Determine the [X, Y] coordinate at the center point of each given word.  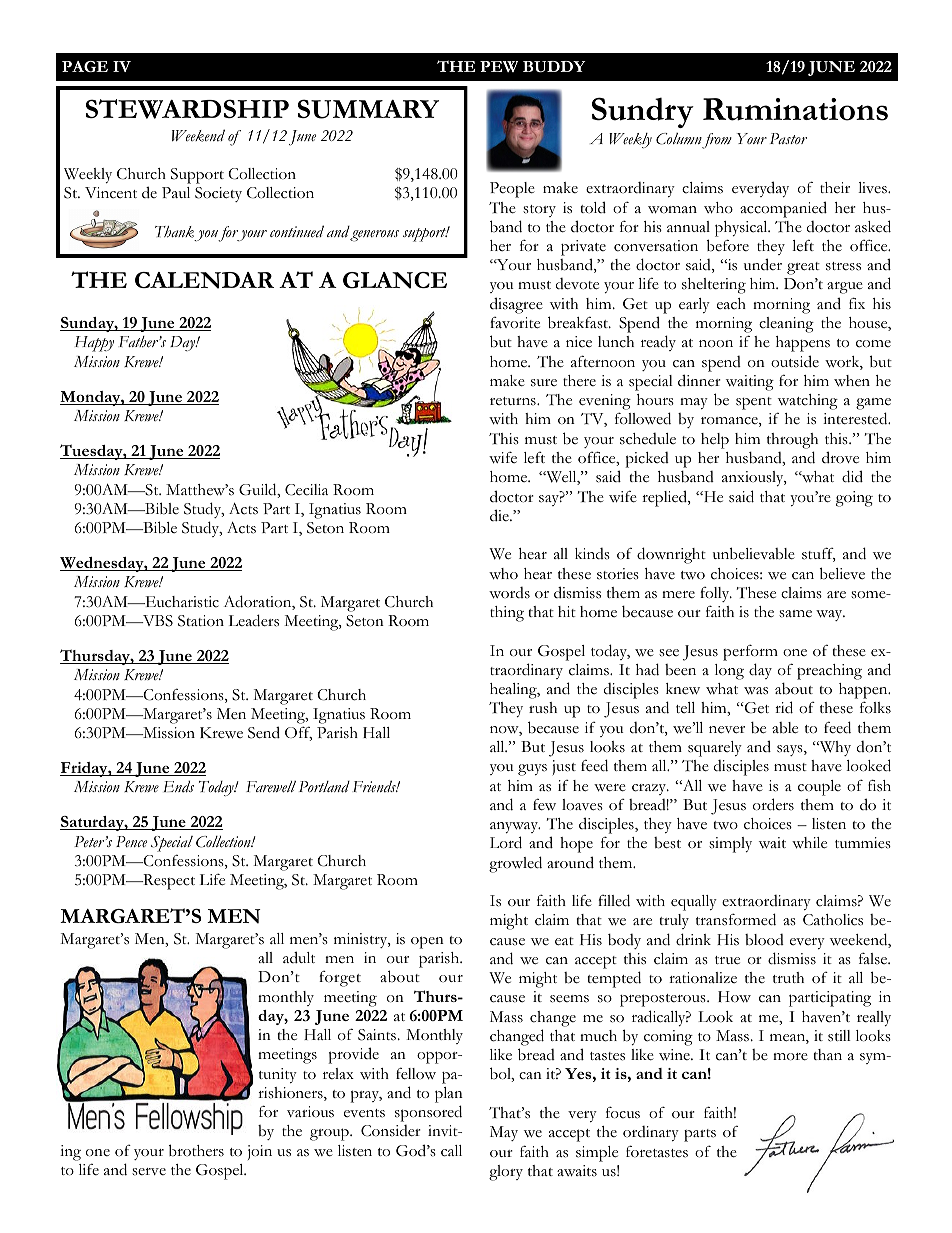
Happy [94, 344]
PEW [499, 66]
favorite [515, 323]
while [809, 843]
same [795, 614]
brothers [196, 1150]
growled [515, 864]
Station [201, 621]
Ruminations [795, 109]
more [790, 1057]
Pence [131, 841]
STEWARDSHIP [187, 109]
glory [506, 1173]
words [509, 593]
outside [795, 361]
